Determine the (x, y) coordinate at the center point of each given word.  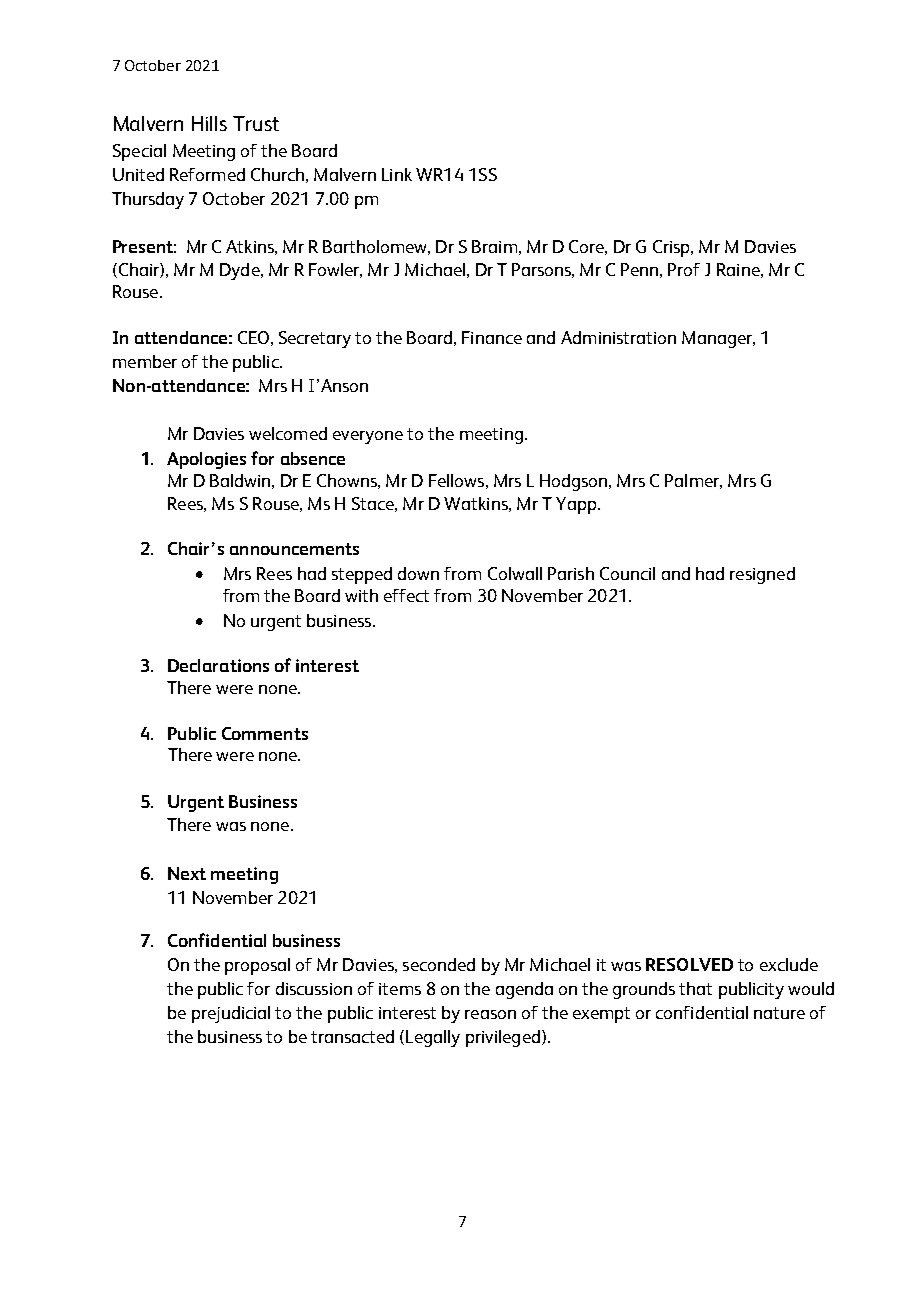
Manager (718, 339)
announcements (294, 549)
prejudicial (231, 1014)
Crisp (672, 248)
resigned (762, 575)
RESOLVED (689, 964)
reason (490, 1014)
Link (397, 174)
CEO (253, 337)
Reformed (207, 174)
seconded (439, 964)
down (418, 573)
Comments (265, 733)
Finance (492, 337)
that (695, 988)
